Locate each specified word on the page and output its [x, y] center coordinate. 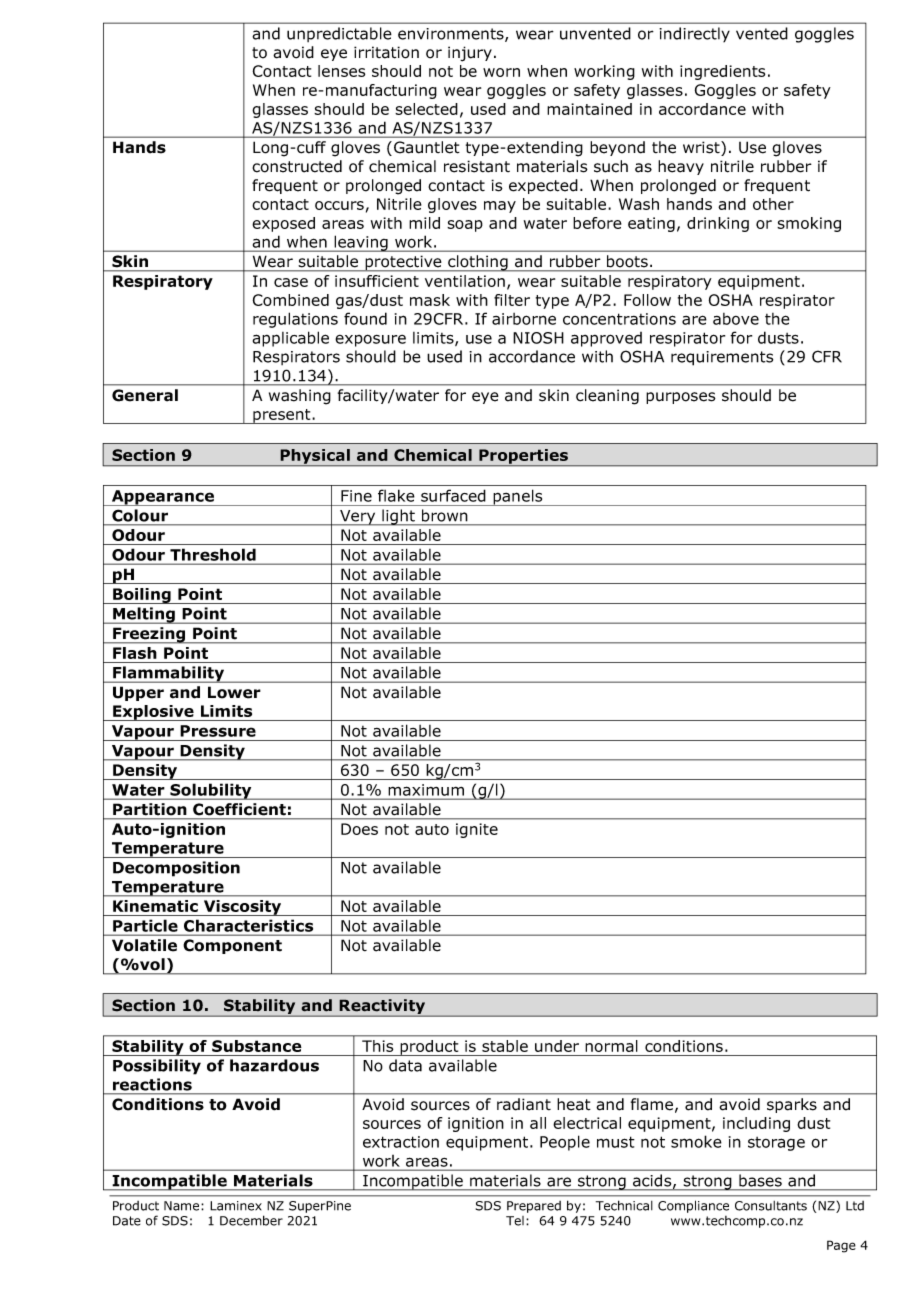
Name [183, 1206]
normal [611, 1046]
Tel [515, 1221]
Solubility [211, 791]
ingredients [722, 72]
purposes [681, 398]
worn [501, 72]
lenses [341, 71]
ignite [477, 830]
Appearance [162, 498]
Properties [524, 457]
